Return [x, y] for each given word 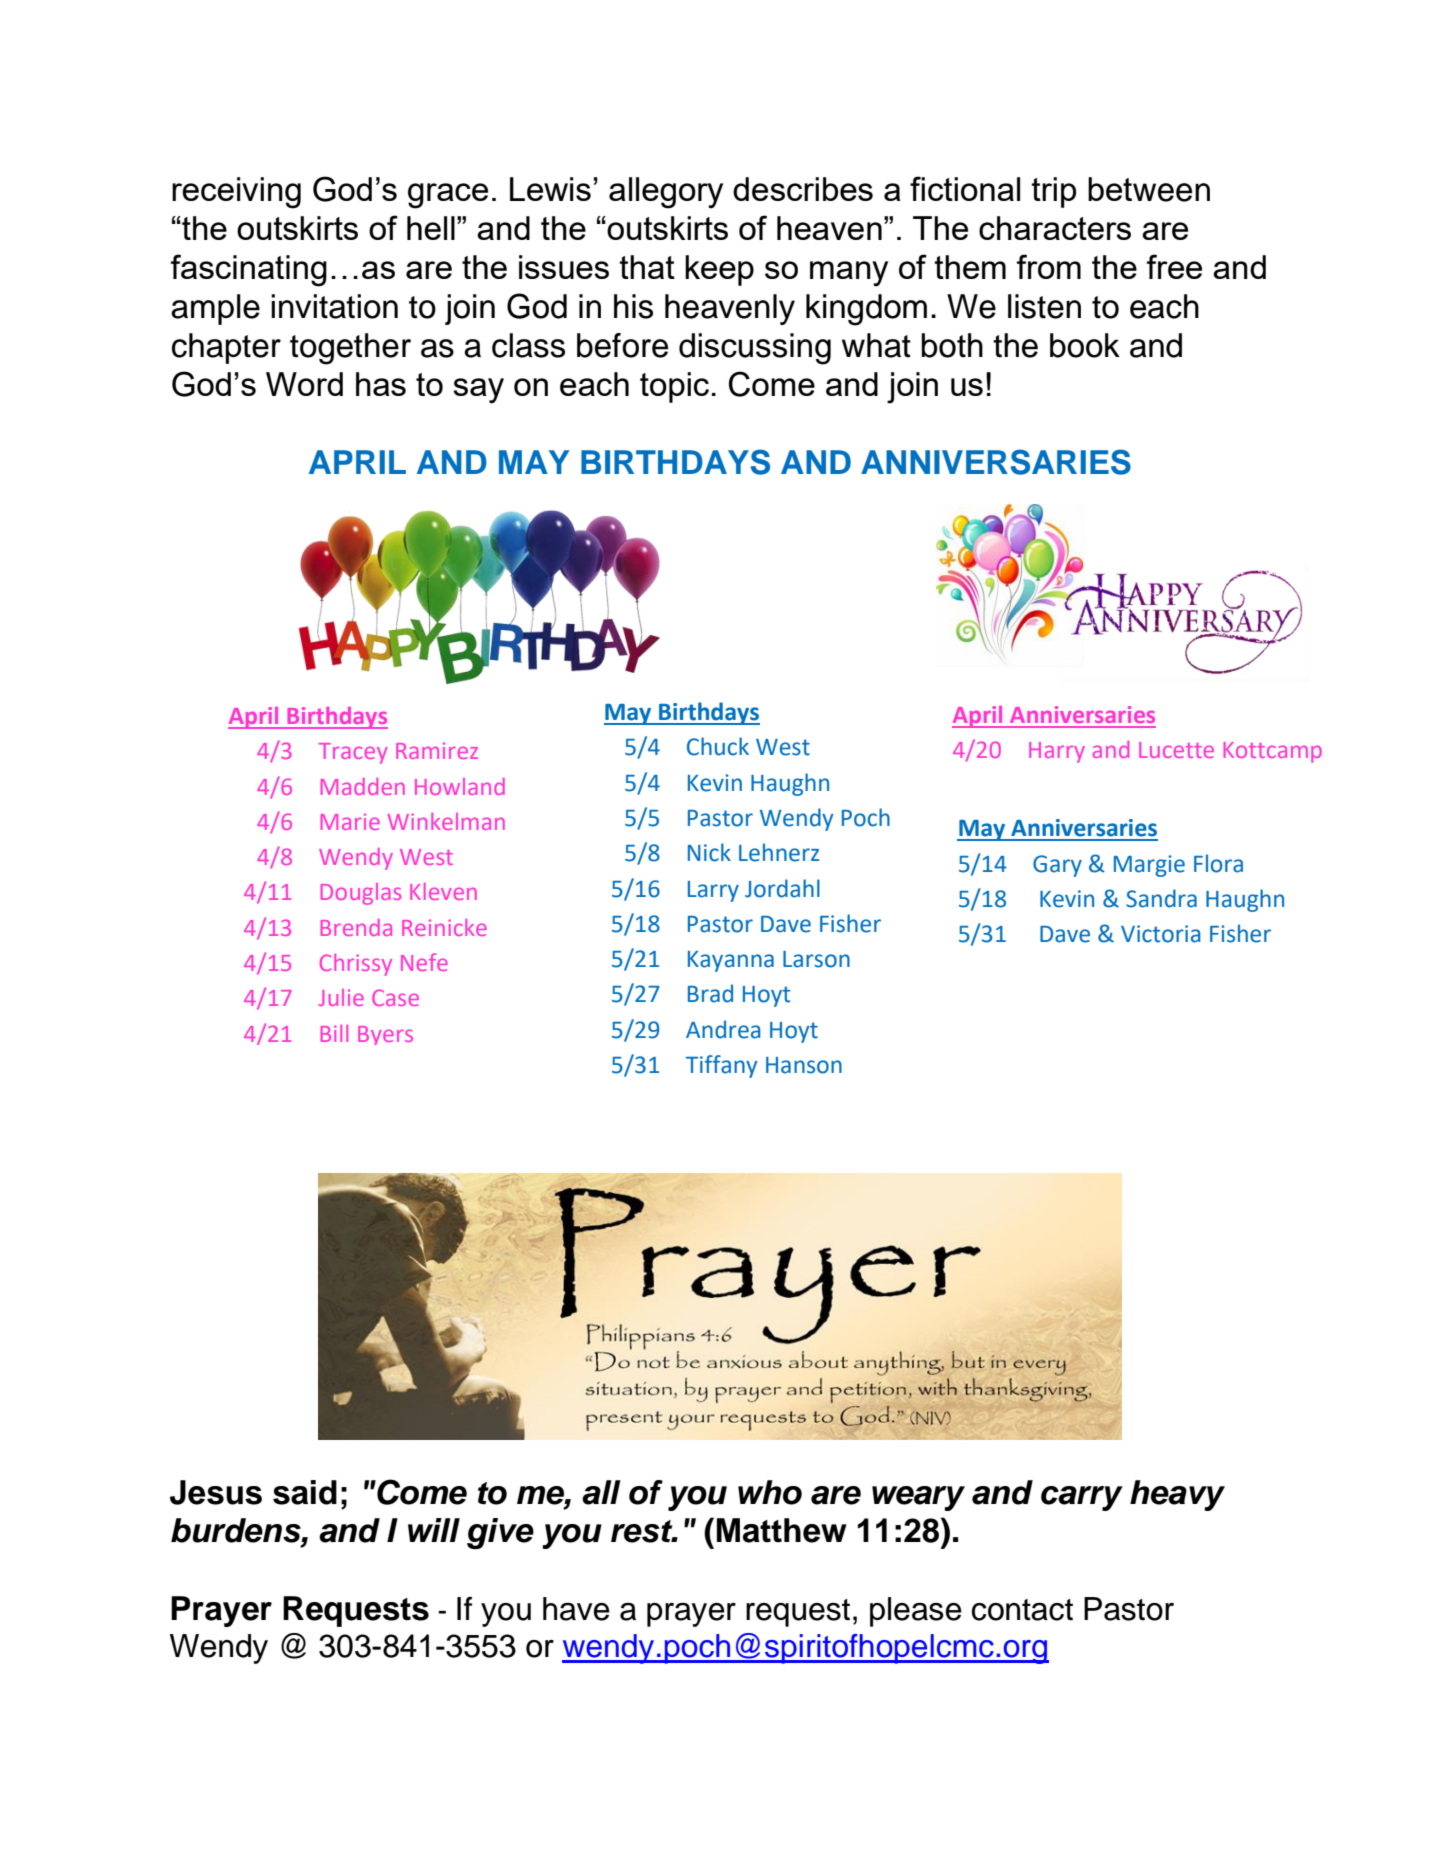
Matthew [782, 1530]
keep [719, 270]
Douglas [361, 894]
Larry [713, 891]
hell [431, 228]
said [305, 1492]
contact [1022, 1610]
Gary [1057, 866]
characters [1055, 228]
